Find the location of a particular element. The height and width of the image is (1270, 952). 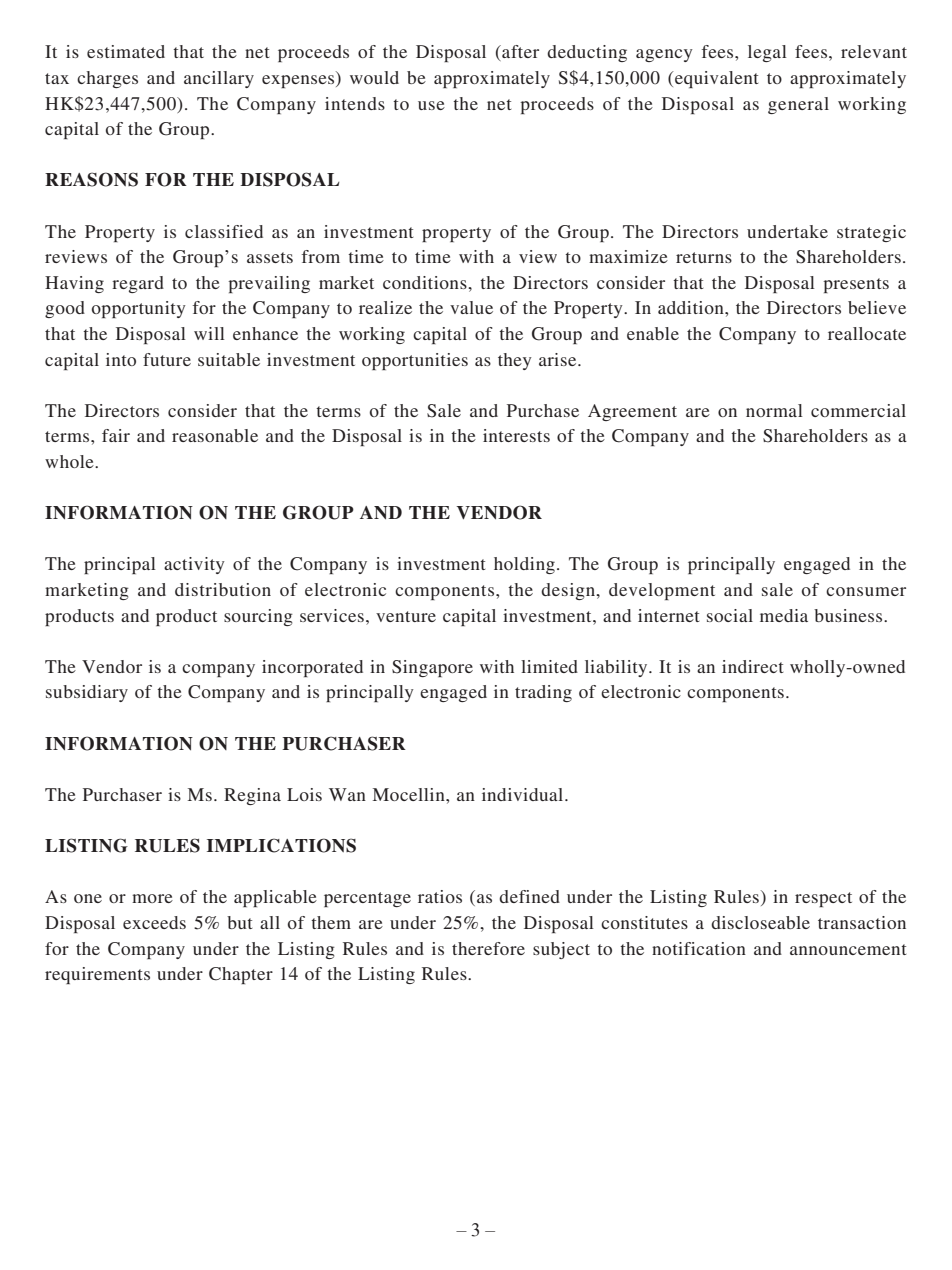

subsidiary is located at coordinates (87, 693).
